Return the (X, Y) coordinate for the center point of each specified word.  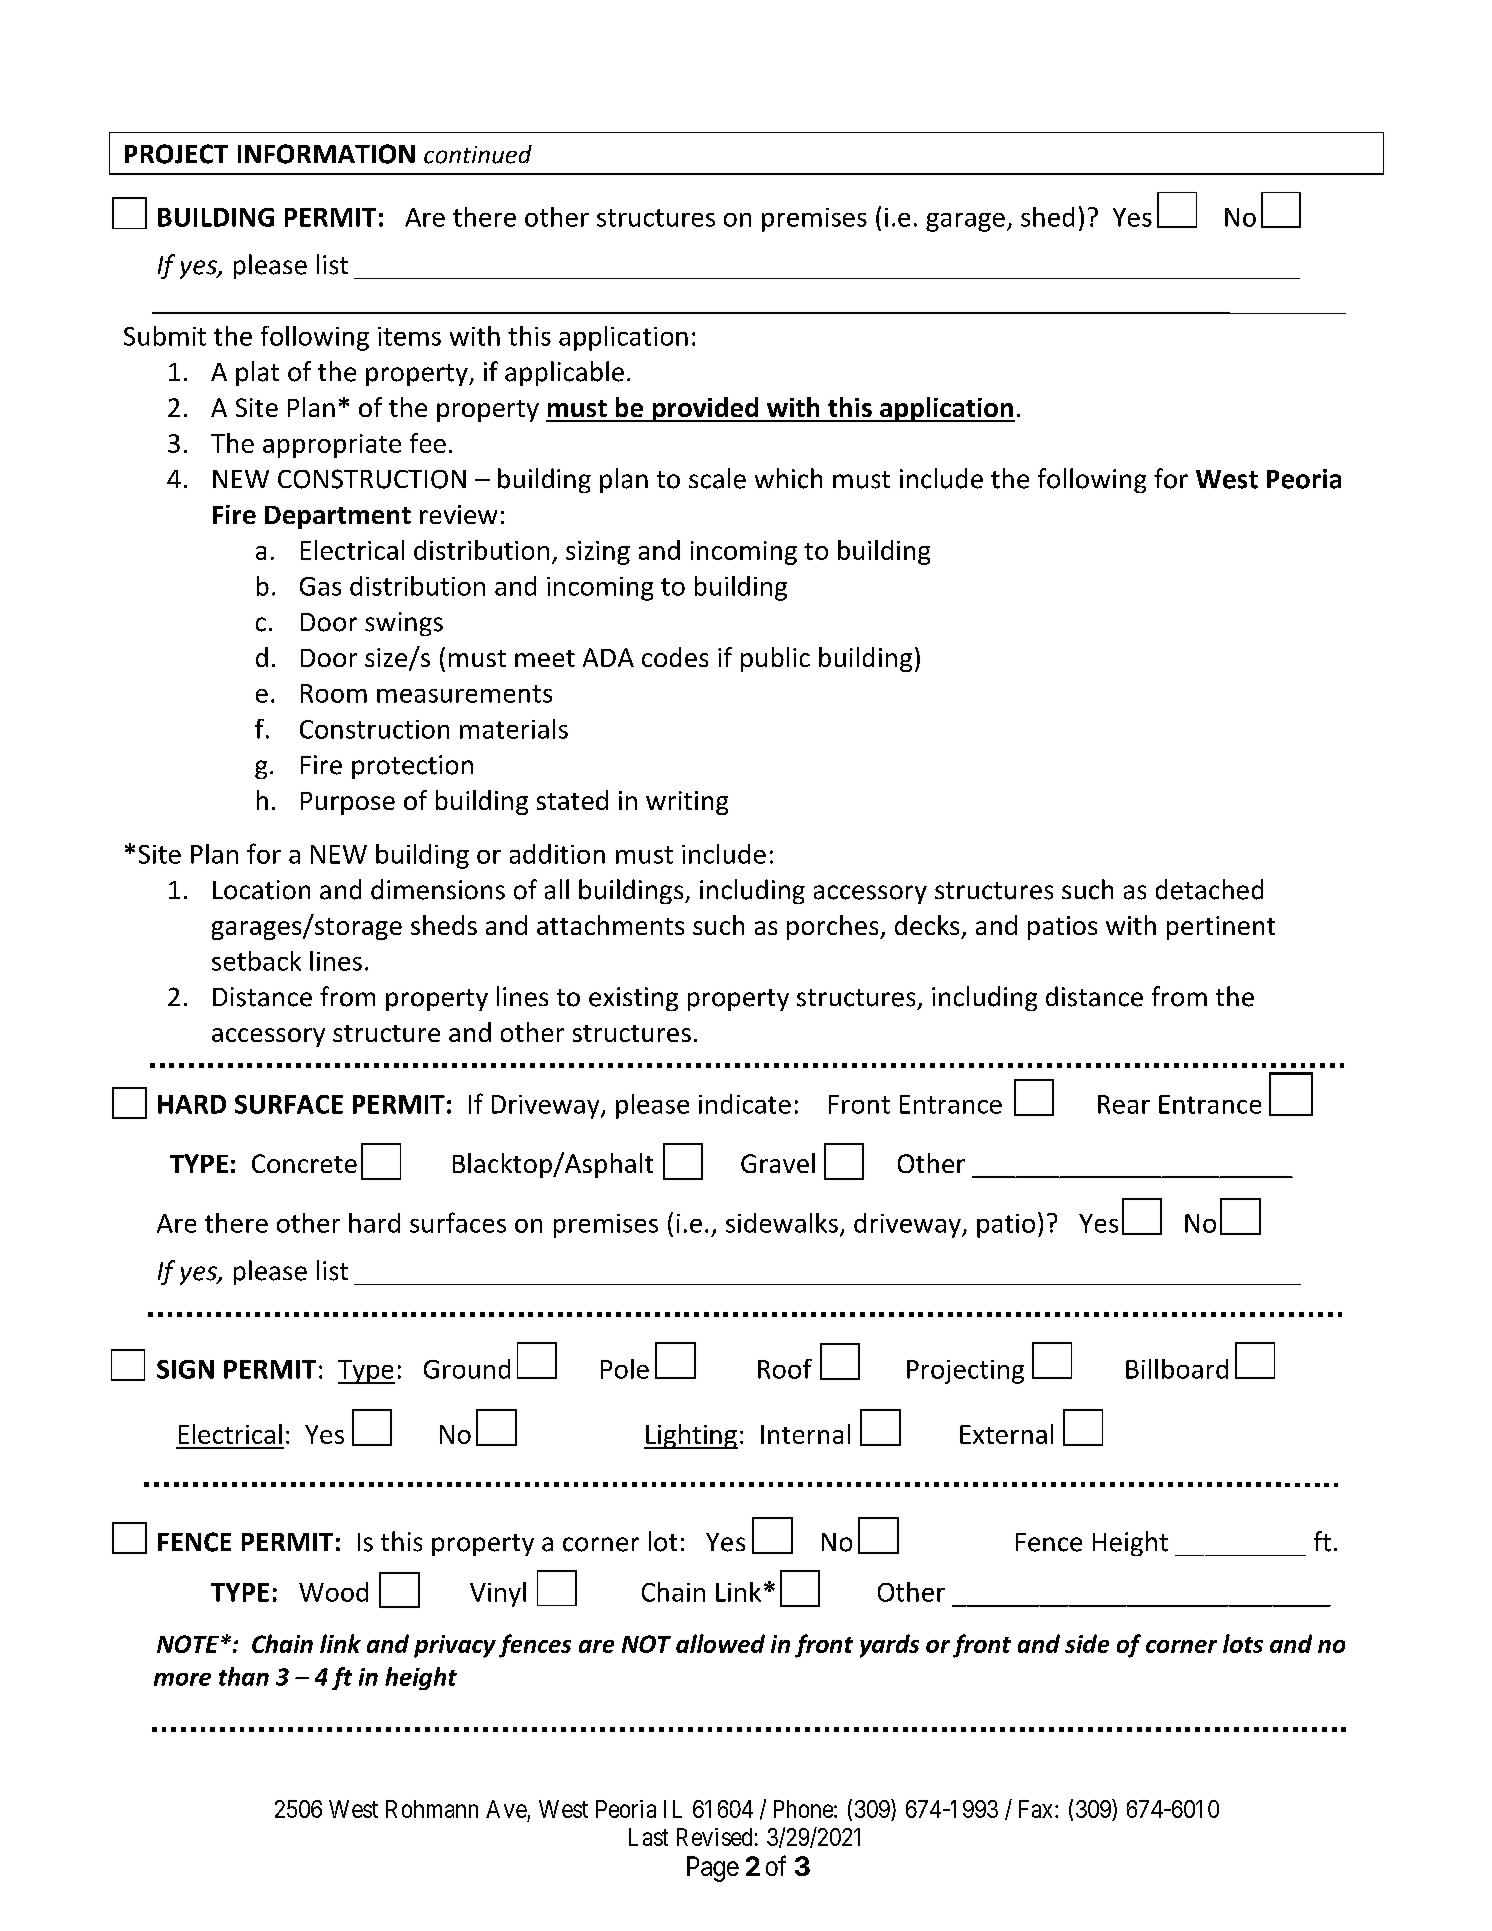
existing (633, 999)
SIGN (185, 1369)
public (775, 659)
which (788, 478)
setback (256, 961)
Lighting (691, 1436)
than (244, 1676)
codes (675, 657)
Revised (714, 1837)
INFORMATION (326, 154)
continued (478, 154)
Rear (1124, 1104)
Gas (320, 586)
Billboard (1177, 1369)
